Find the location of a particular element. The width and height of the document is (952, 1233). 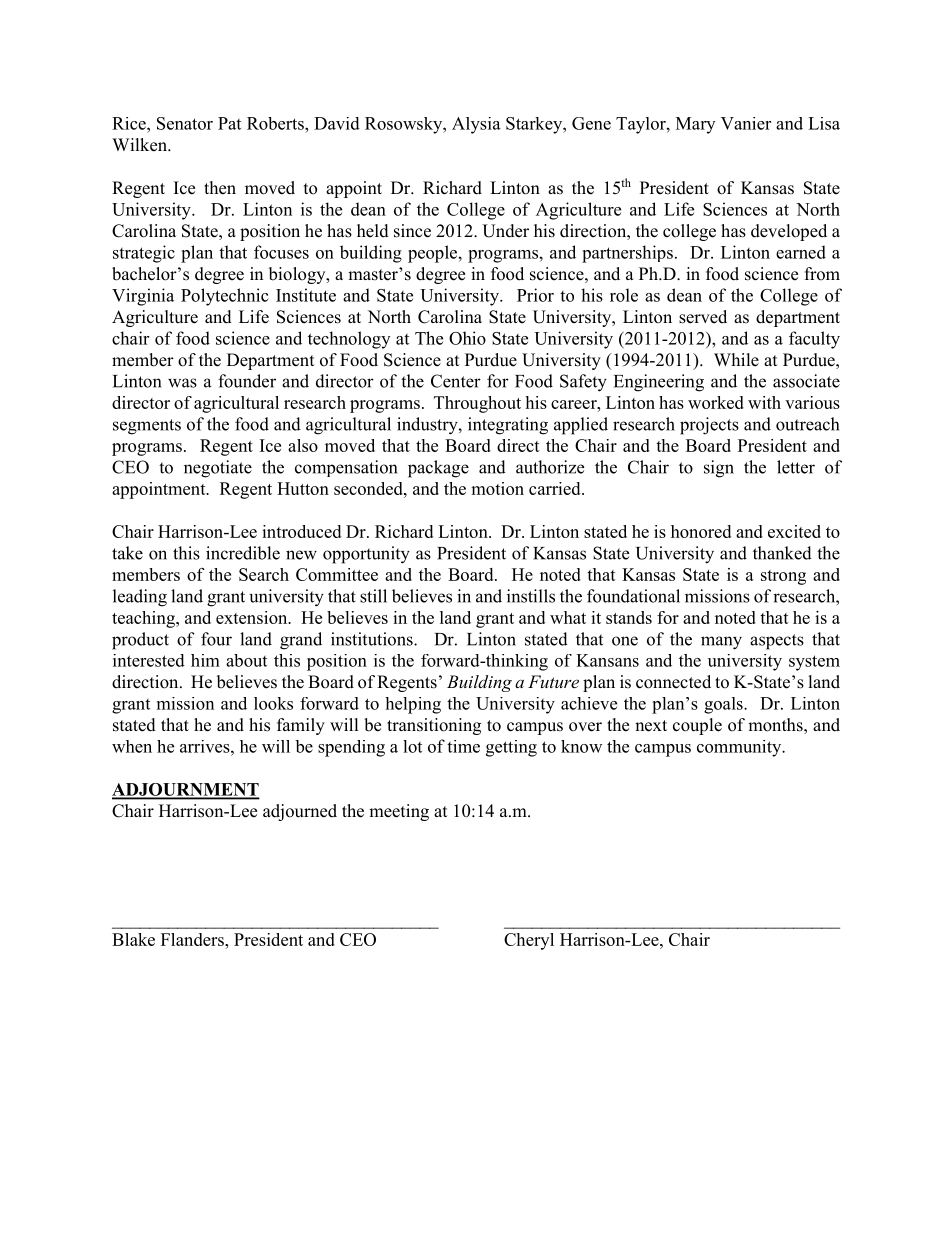

Gene is located at coordinates (591, 123).
